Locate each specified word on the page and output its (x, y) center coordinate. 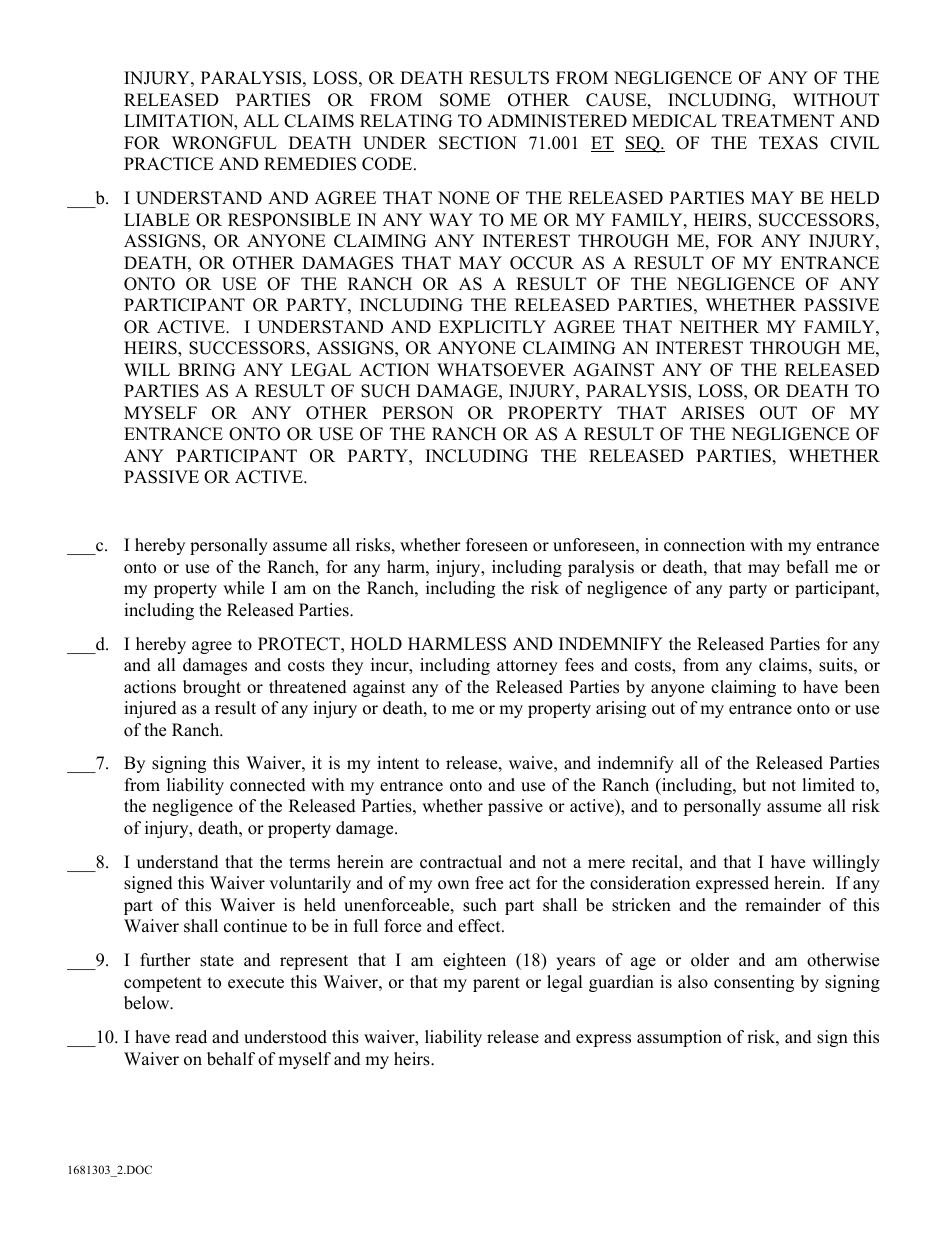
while (243, 588)
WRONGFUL (224, 143)
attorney (527, 667)
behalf (231, 1059)
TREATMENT (778, 120)
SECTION (478, 143)
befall (807, 567)
